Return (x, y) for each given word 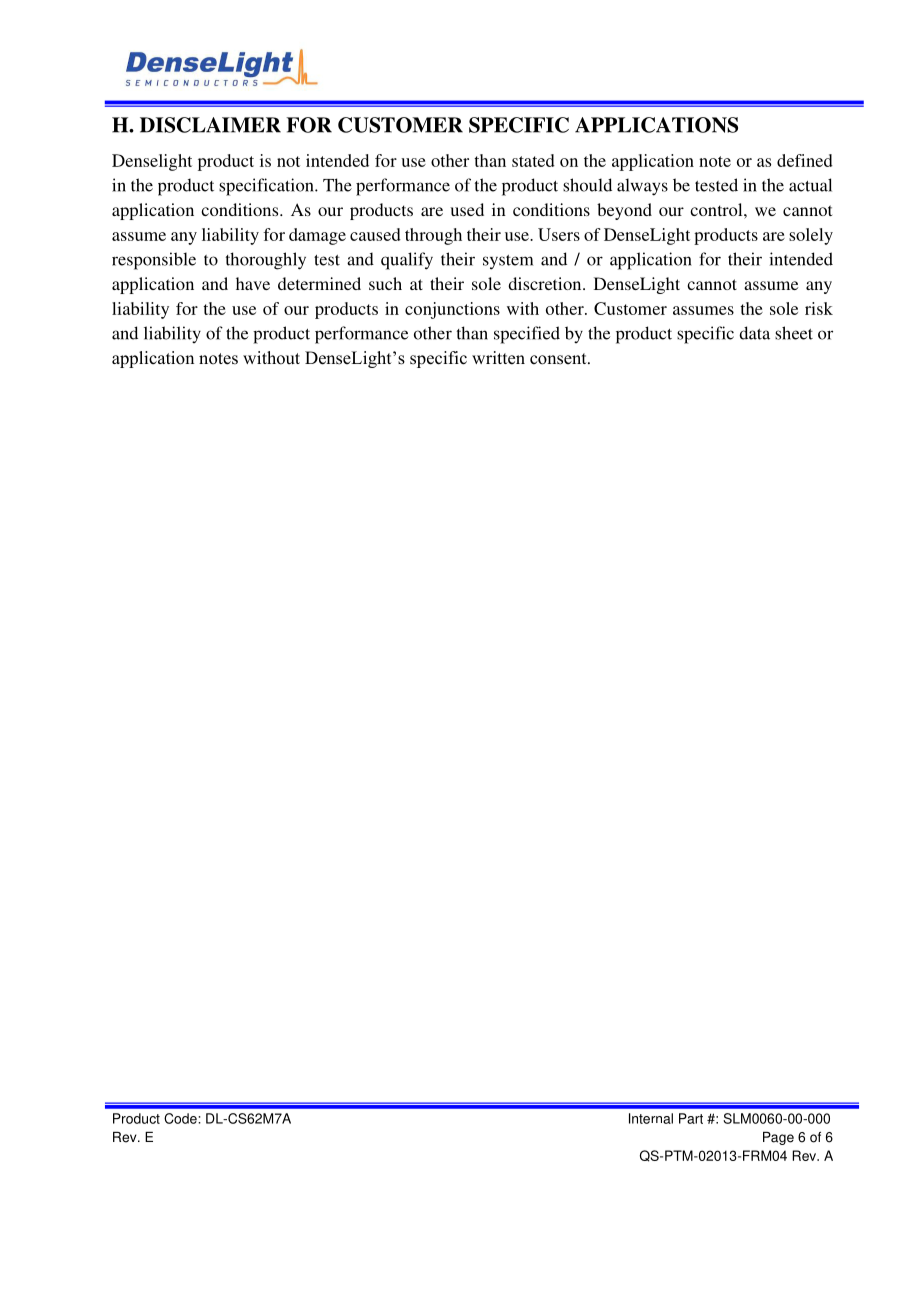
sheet (794, 333)
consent (559, 359)
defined (805, 160)
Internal (651, 1118)
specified (527, 335)
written (498, 358)
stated (533, 160)
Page (778, 1138)
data (754, 333)
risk (819, 308)
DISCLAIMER (210, 125)
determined (319, 283)
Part (691, 1118)
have (253, 283)
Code (181, 1118)
